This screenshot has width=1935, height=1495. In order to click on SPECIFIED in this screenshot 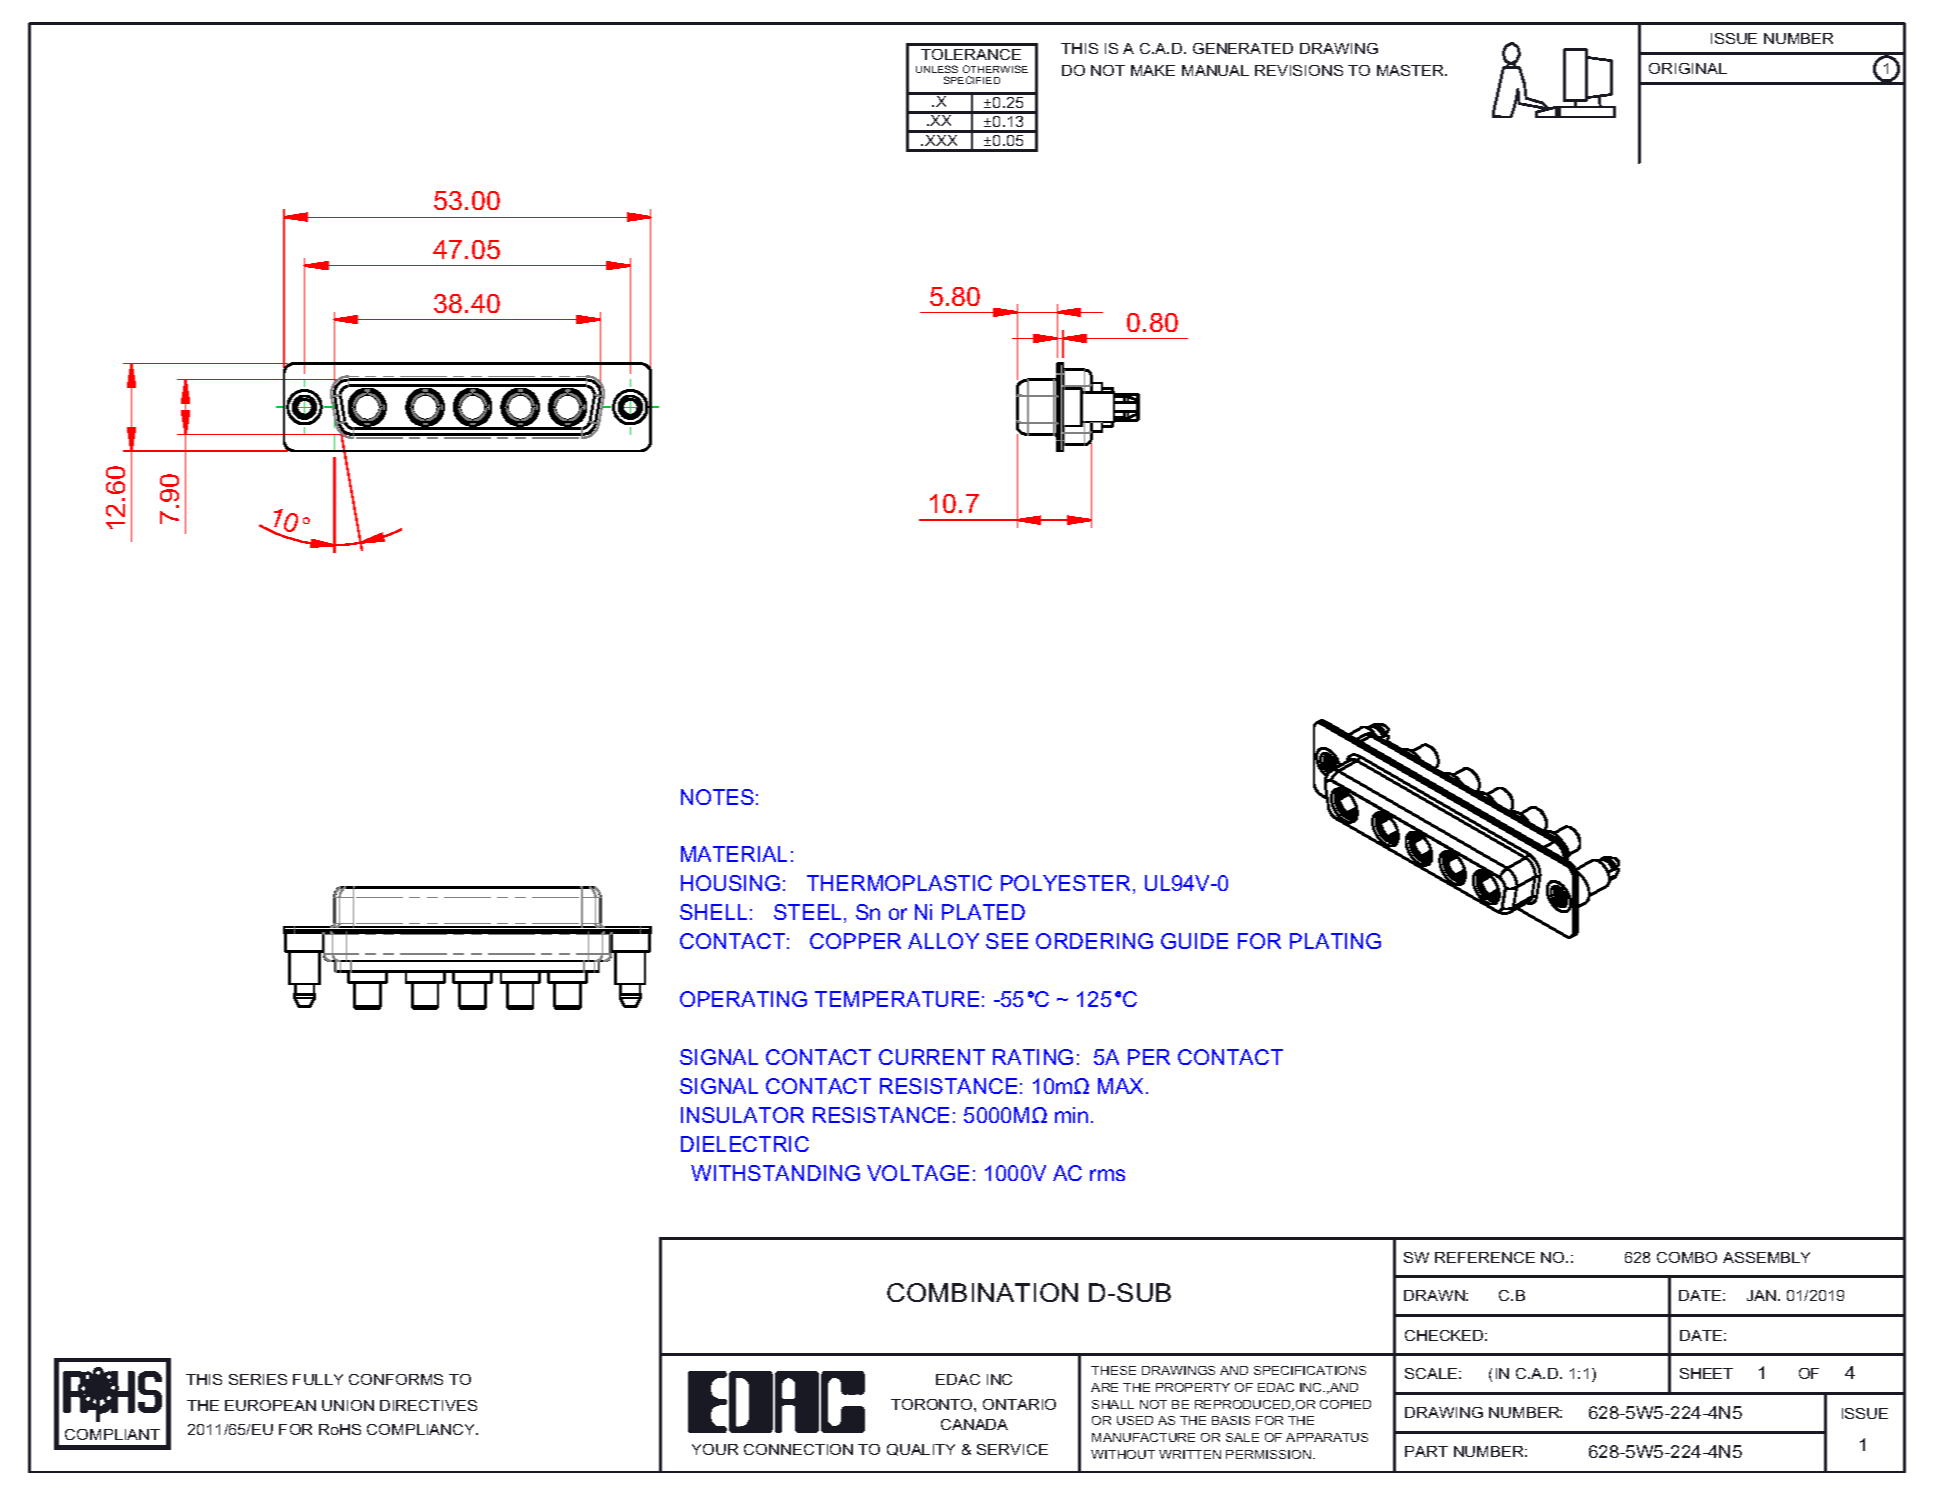, I will do `click(972, 80)`.
